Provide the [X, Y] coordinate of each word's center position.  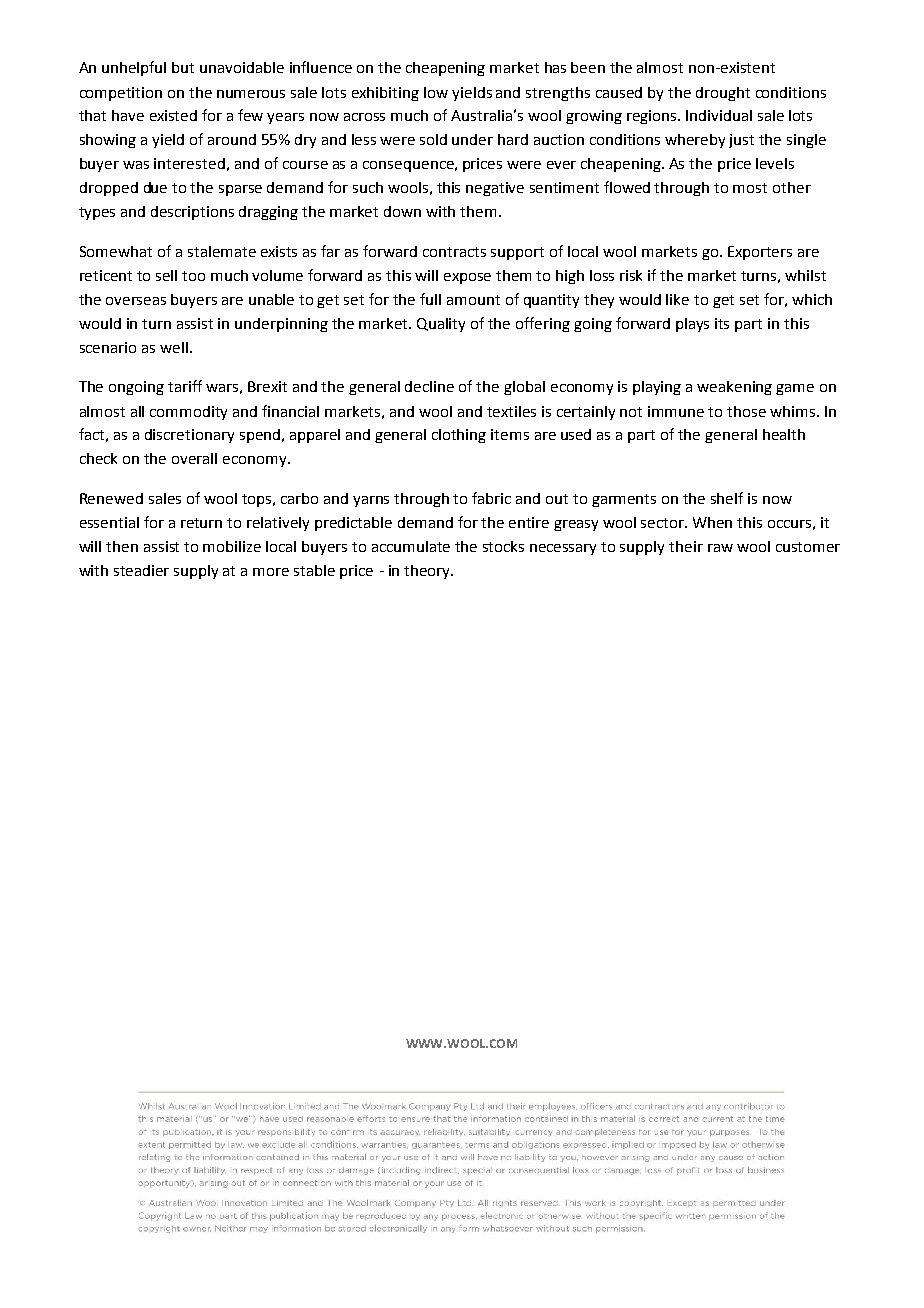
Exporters [760, 253]
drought [723, 94]
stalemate [222, 251]
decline [429, 386]
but [183, 67]
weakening [734, 388]
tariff [185, 386]
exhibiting [385, 94]
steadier [141, 570]
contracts [454, 252]
